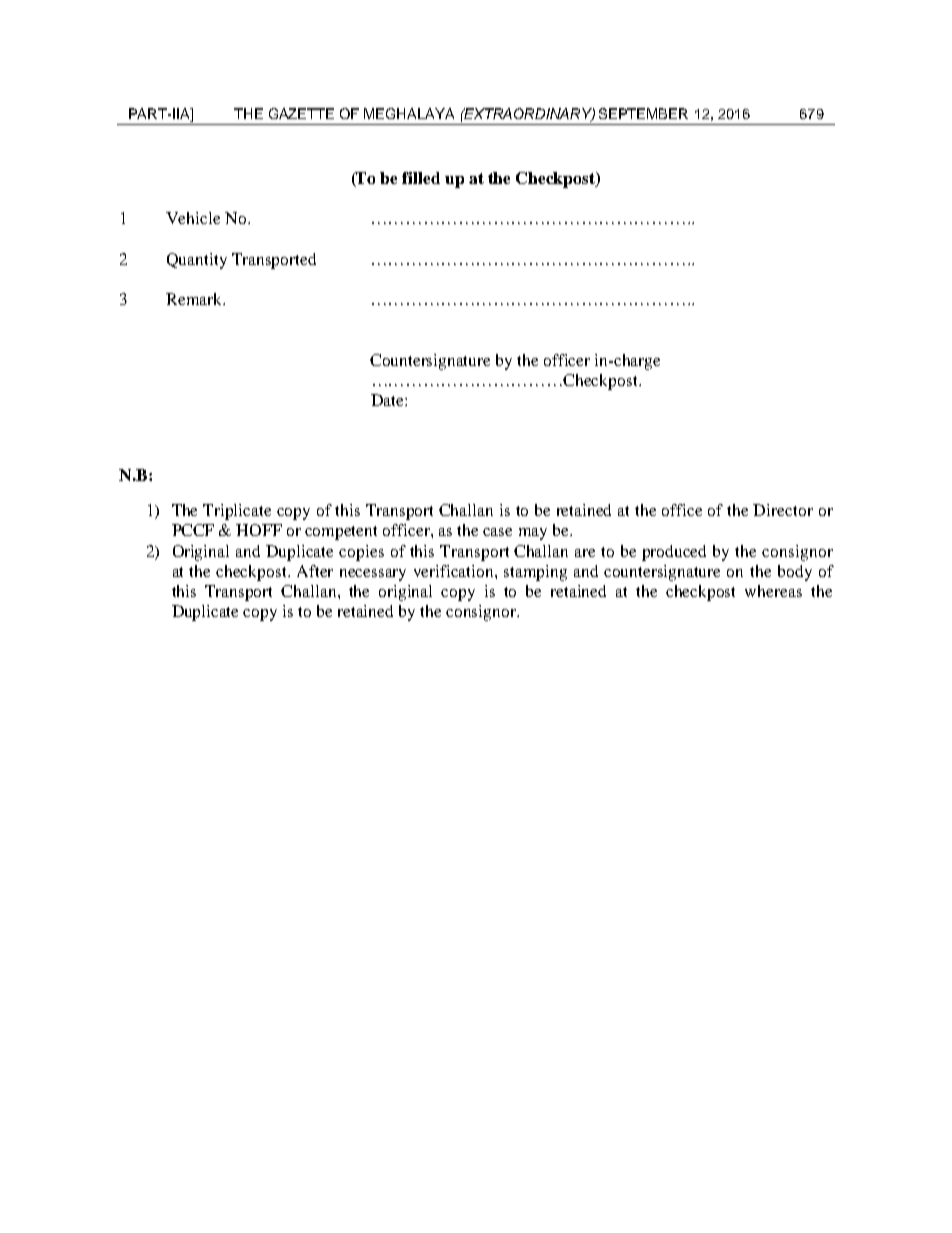 This screenshot has height=1233, width=952. I want to click on MEGHALAYA, so click(409, 113).
